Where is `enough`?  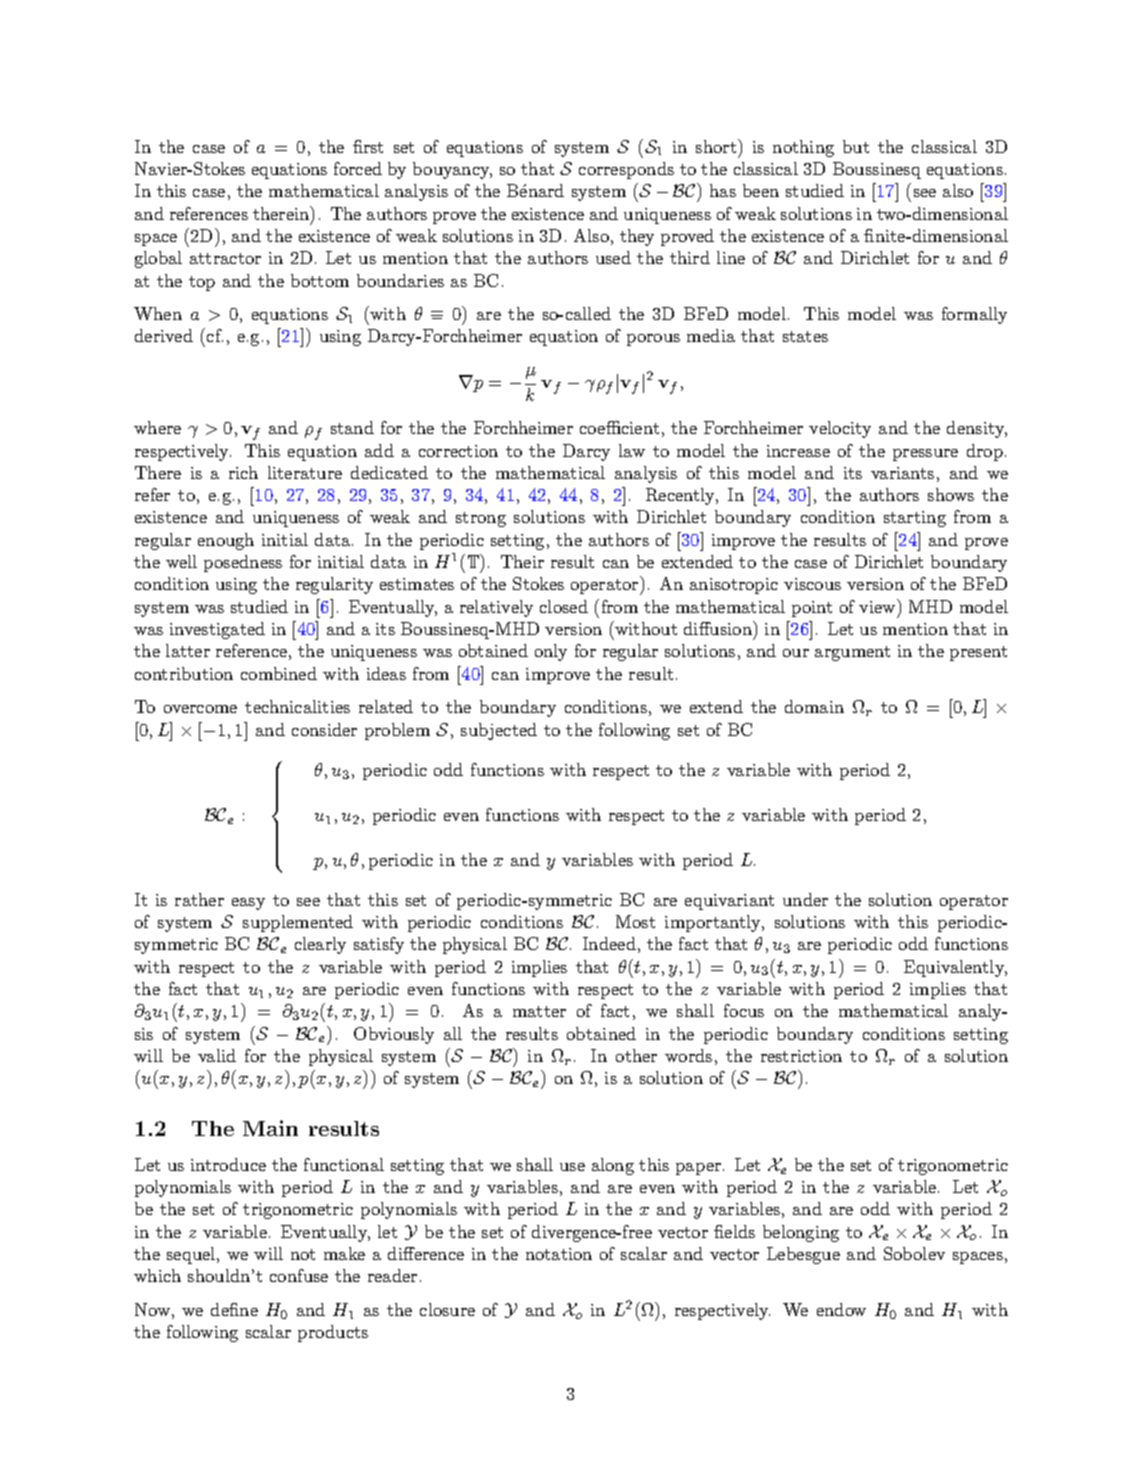
enough is located at coordinates (226, 541).
